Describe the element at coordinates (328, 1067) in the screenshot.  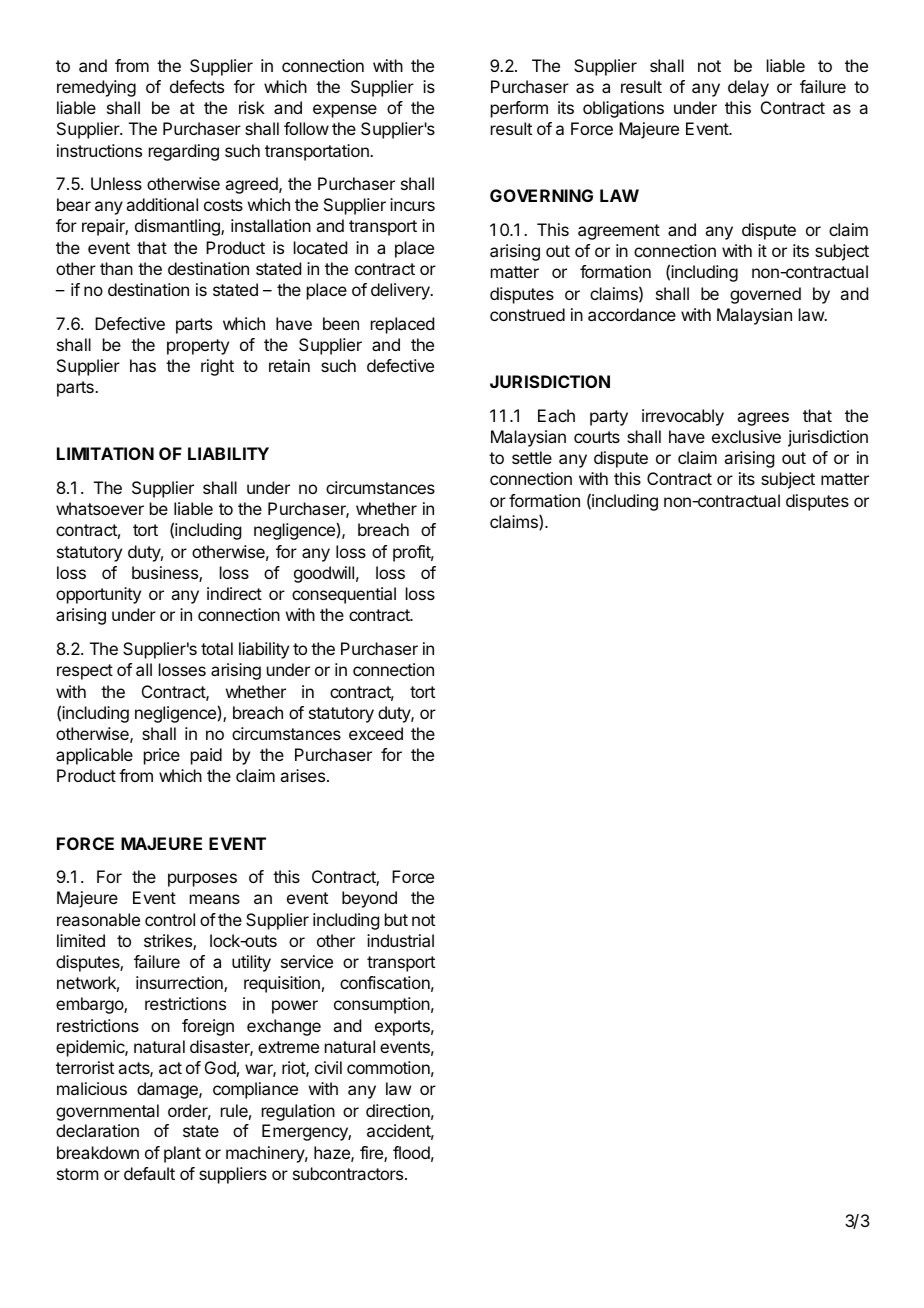
I see `civil` at that location.
